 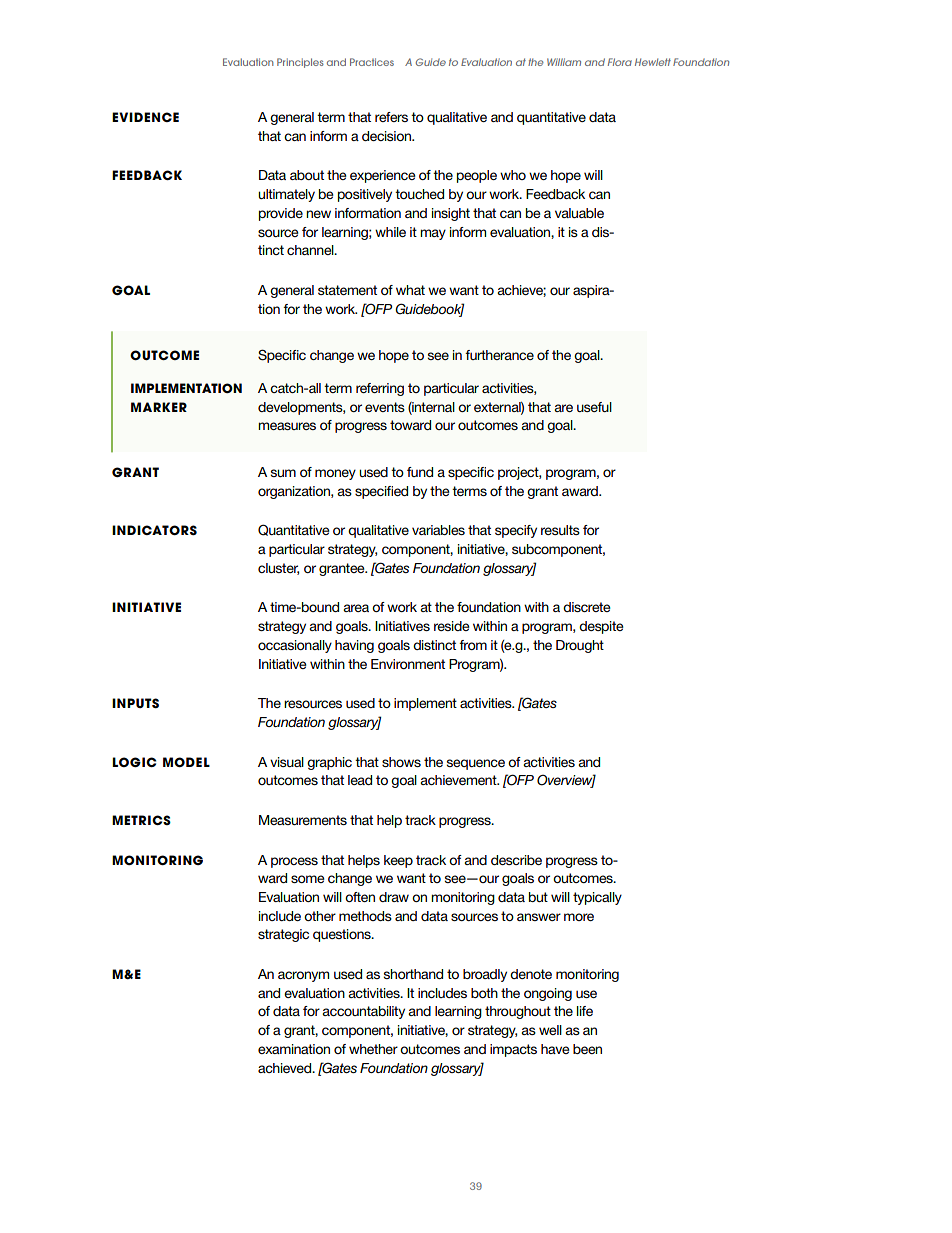 What do you see at coordinates (145, 117) in the document?
I see `EVIDENCE` at bounding box center [145, 117].
